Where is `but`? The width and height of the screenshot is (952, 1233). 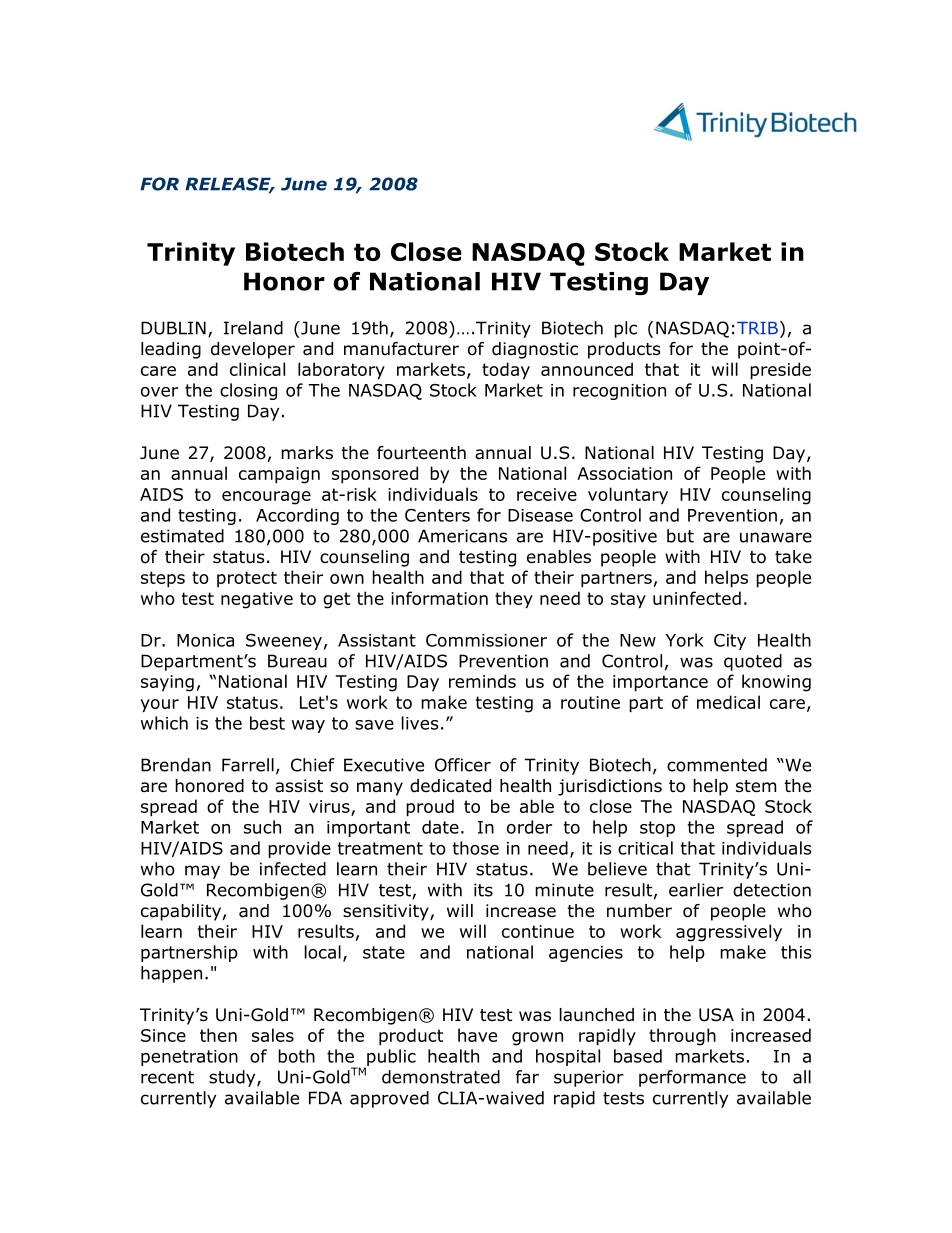 but is located at coordinates (680, 536).
